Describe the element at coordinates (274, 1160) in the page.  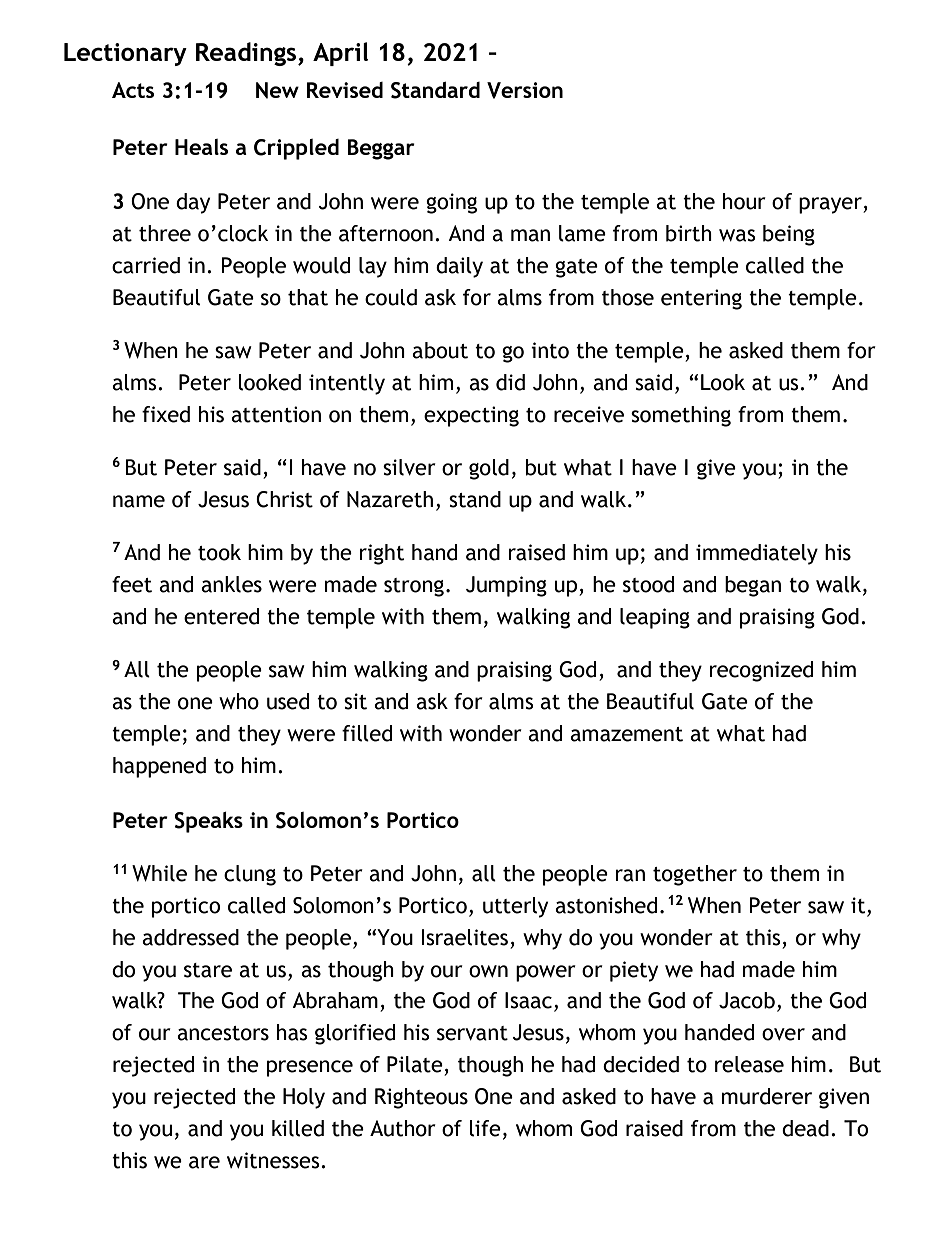
I see `witnesses` at that location.
